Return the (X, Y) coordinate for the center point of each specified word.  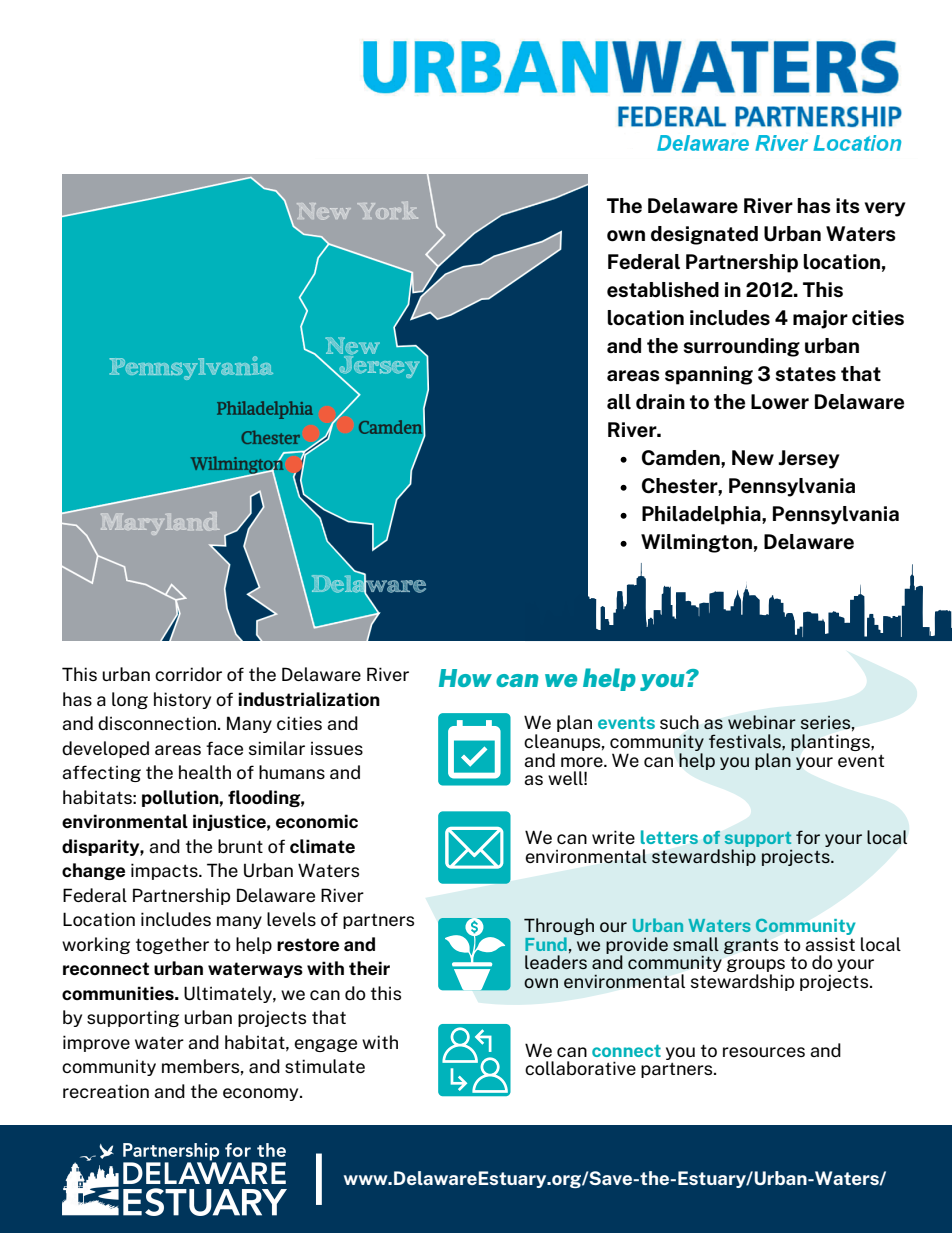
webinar (762, 722)
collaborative (580, 1068)
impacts (165, 871)
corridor (188, 674)
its (848, 206)
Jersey (809, 459)
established (663, 290)
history (182, 700)
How (465, 678)
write (613, 837)
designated (704, 235)
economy (262, 1094)
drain (660, 401)
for (808, 837)
